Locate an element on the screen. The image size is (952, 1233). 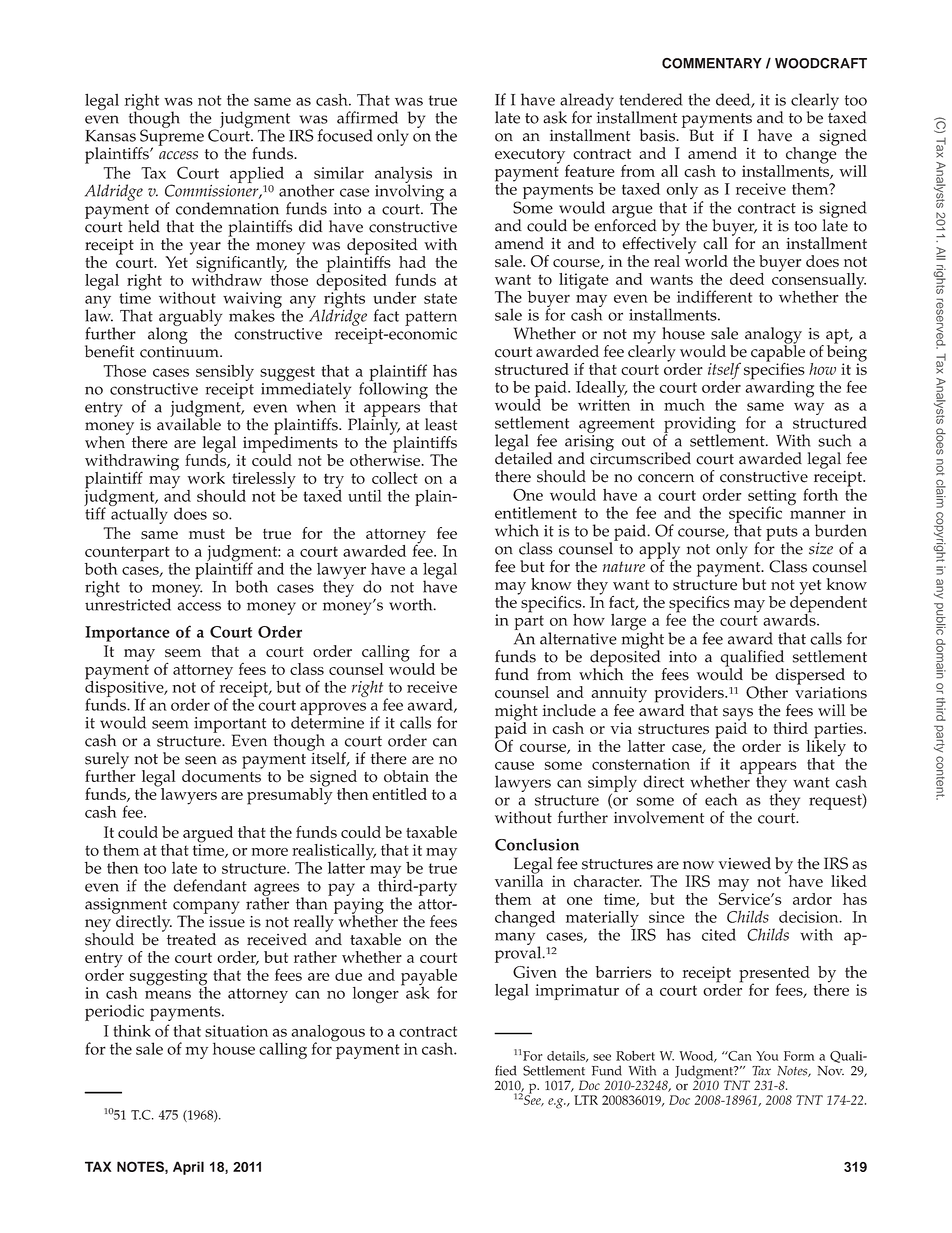
least is located at coordinates (441, 424).
